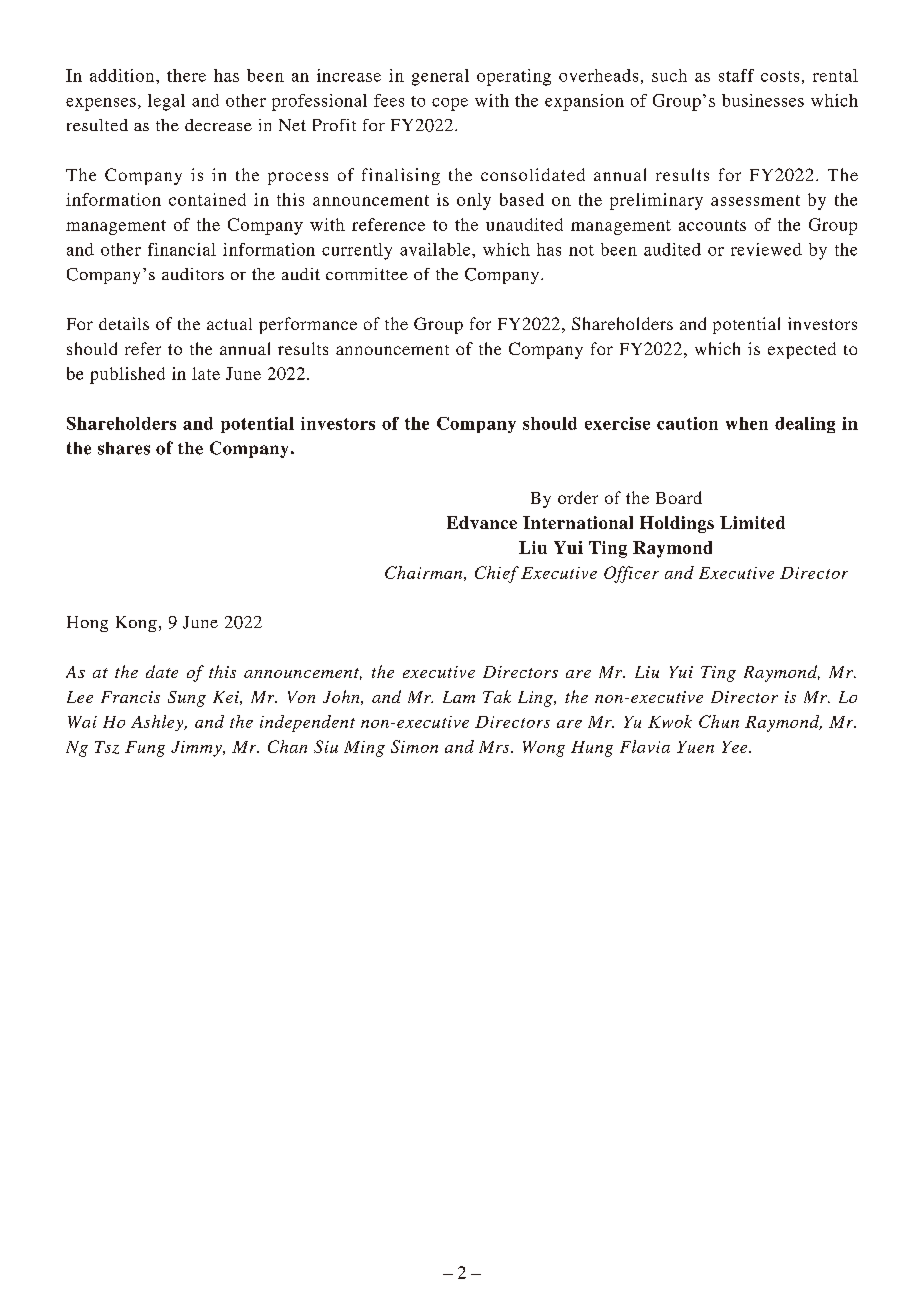  Describe the element at coordinates (127, 375) in the document. I see `published` at that location.
